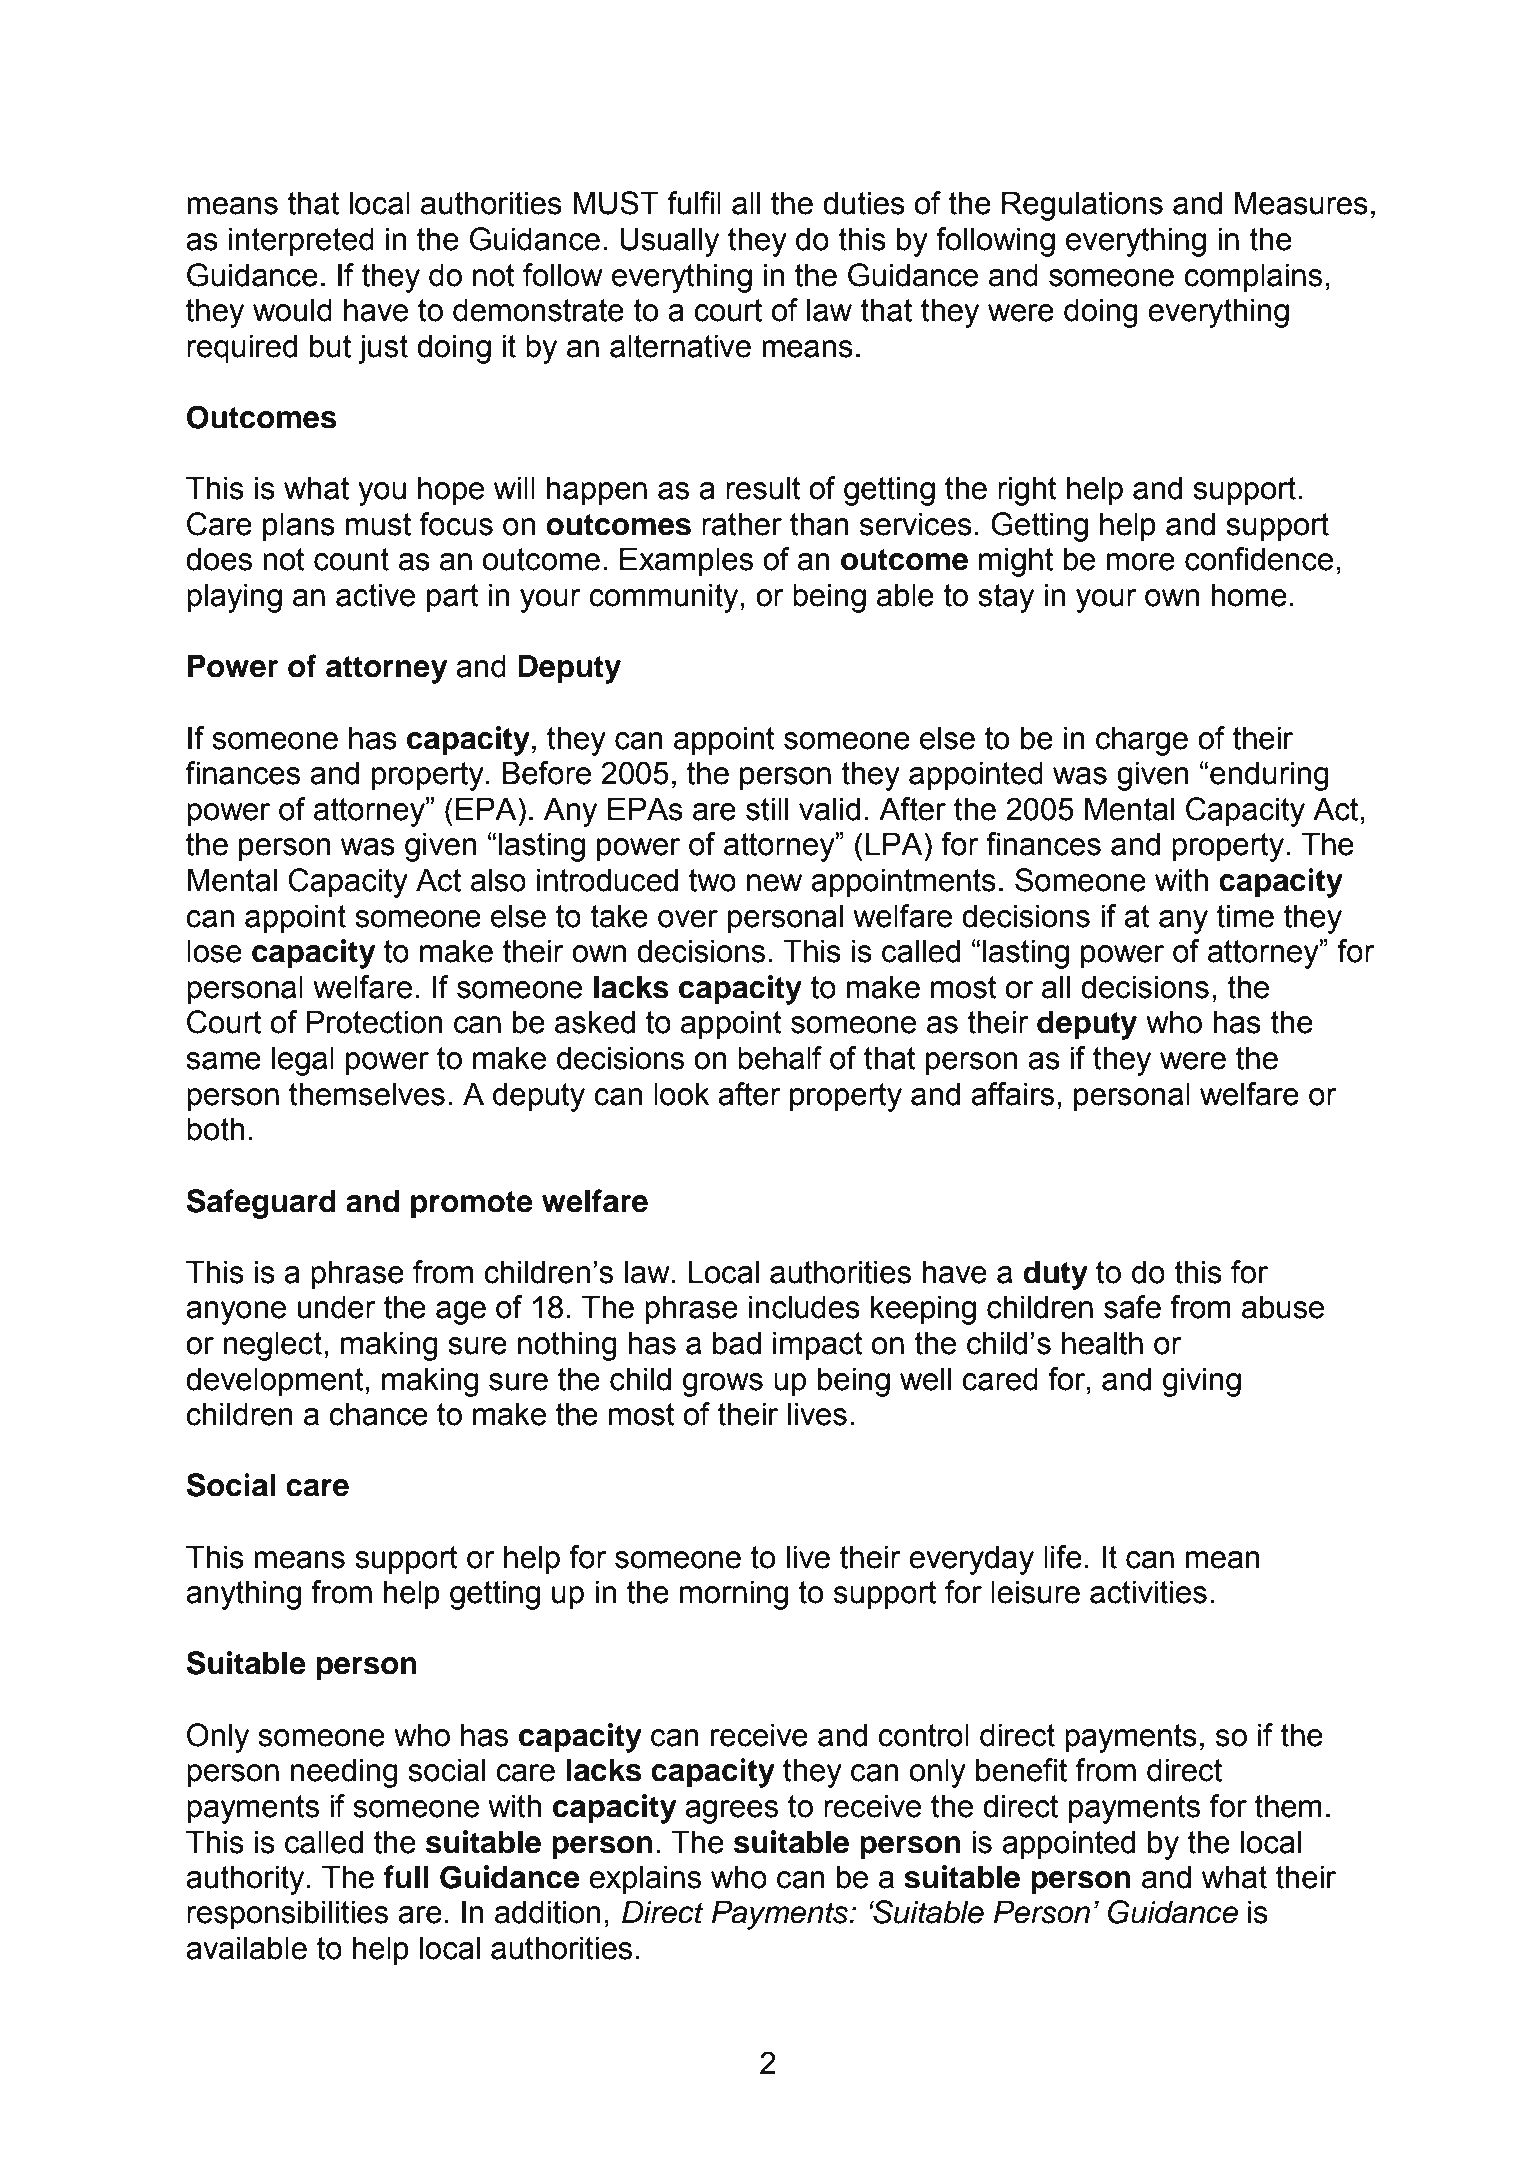 The width and height of the document is (1536, 2173). What do you see at coordinates (1012, 1094) in the document?
I see `affairs` at bounding box center [1012, 1094].
